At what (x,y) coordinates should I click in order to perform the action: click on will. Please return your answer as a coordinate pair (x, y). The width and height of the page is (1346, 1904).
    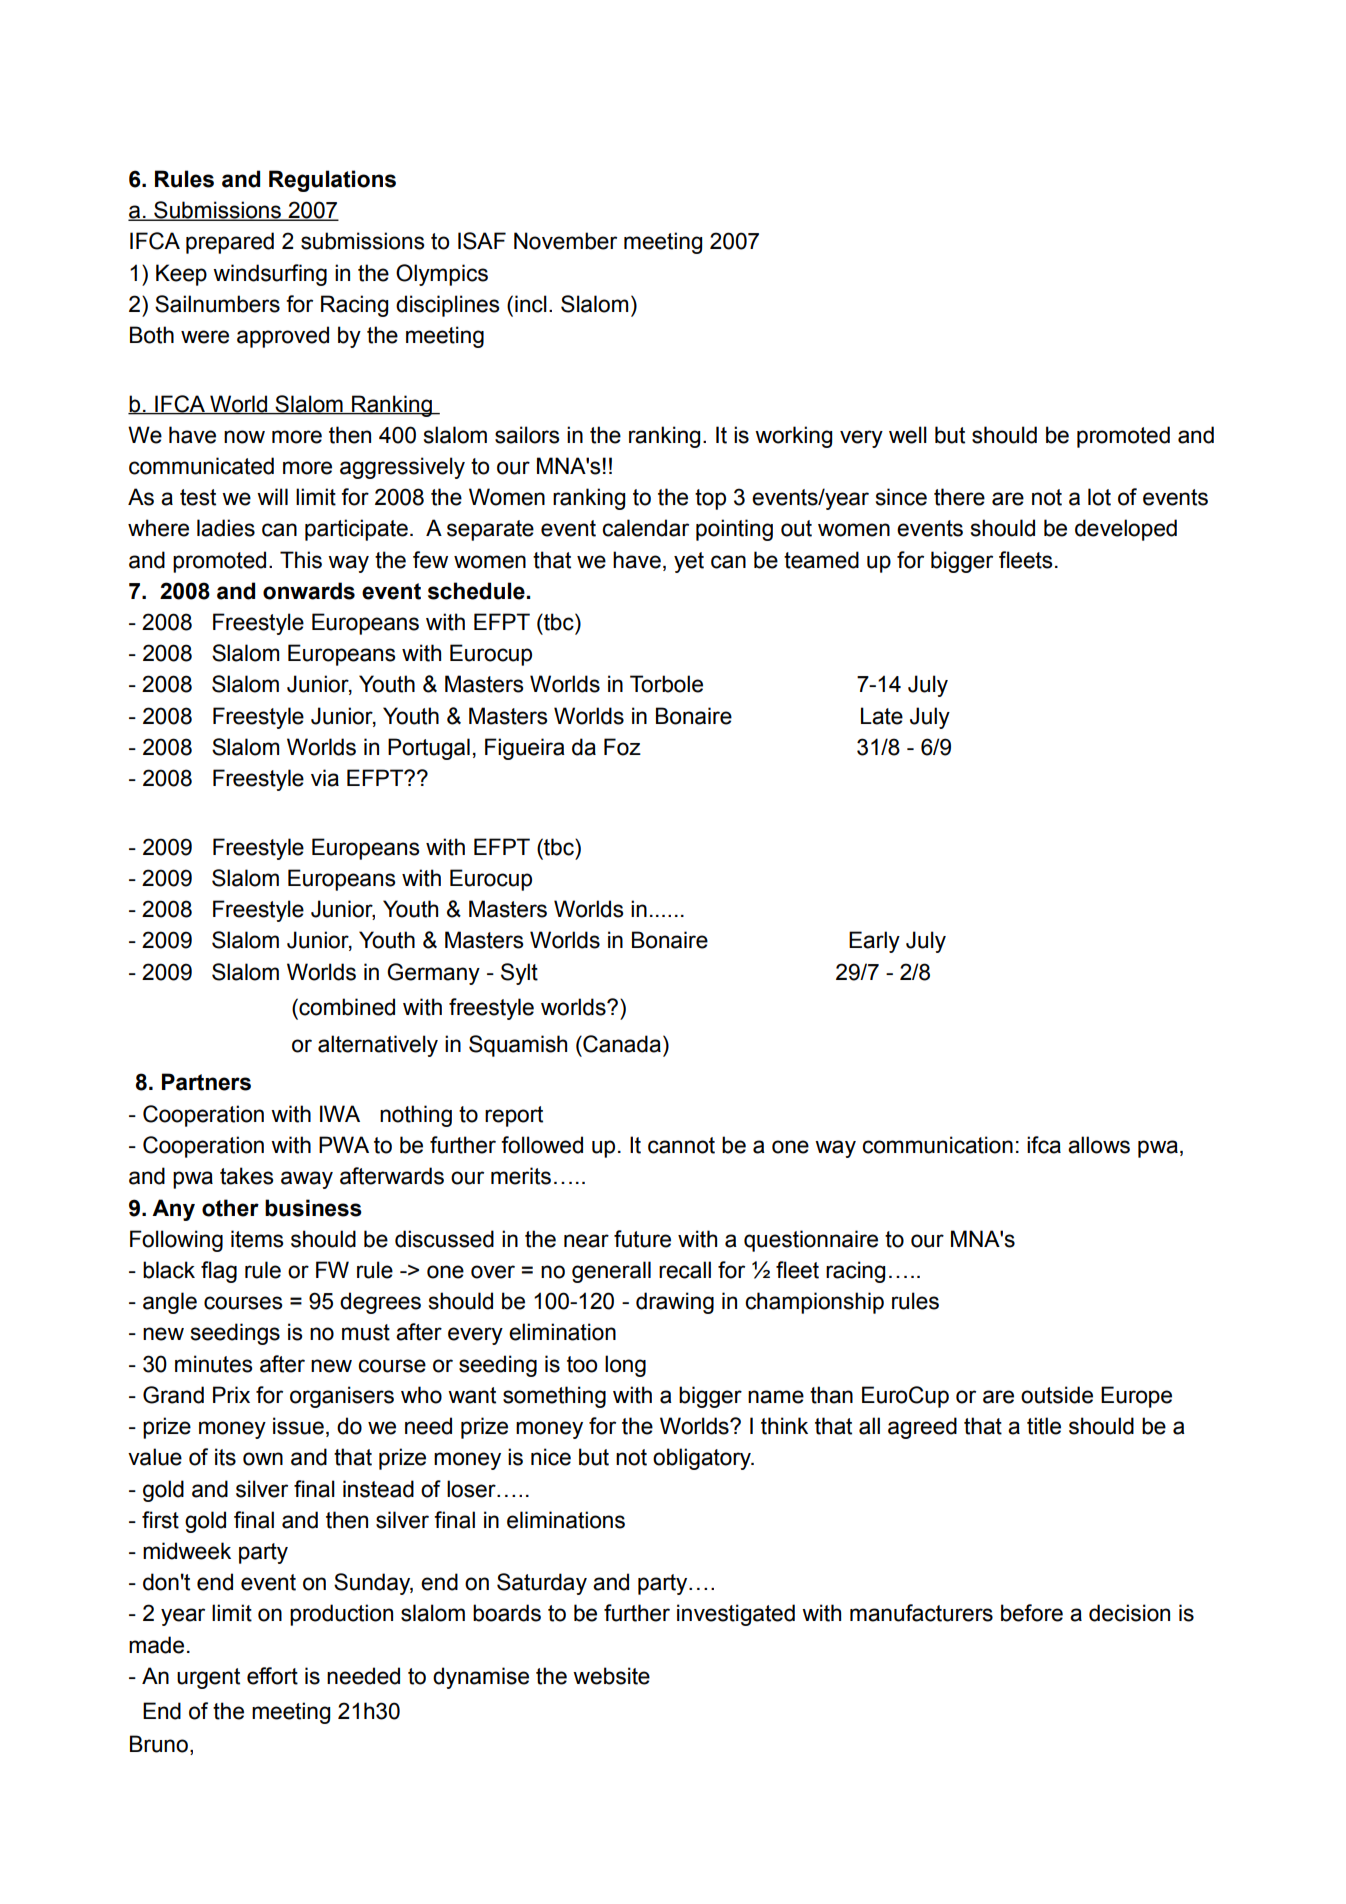
    Looking at the image, I should click on (272, 496).
